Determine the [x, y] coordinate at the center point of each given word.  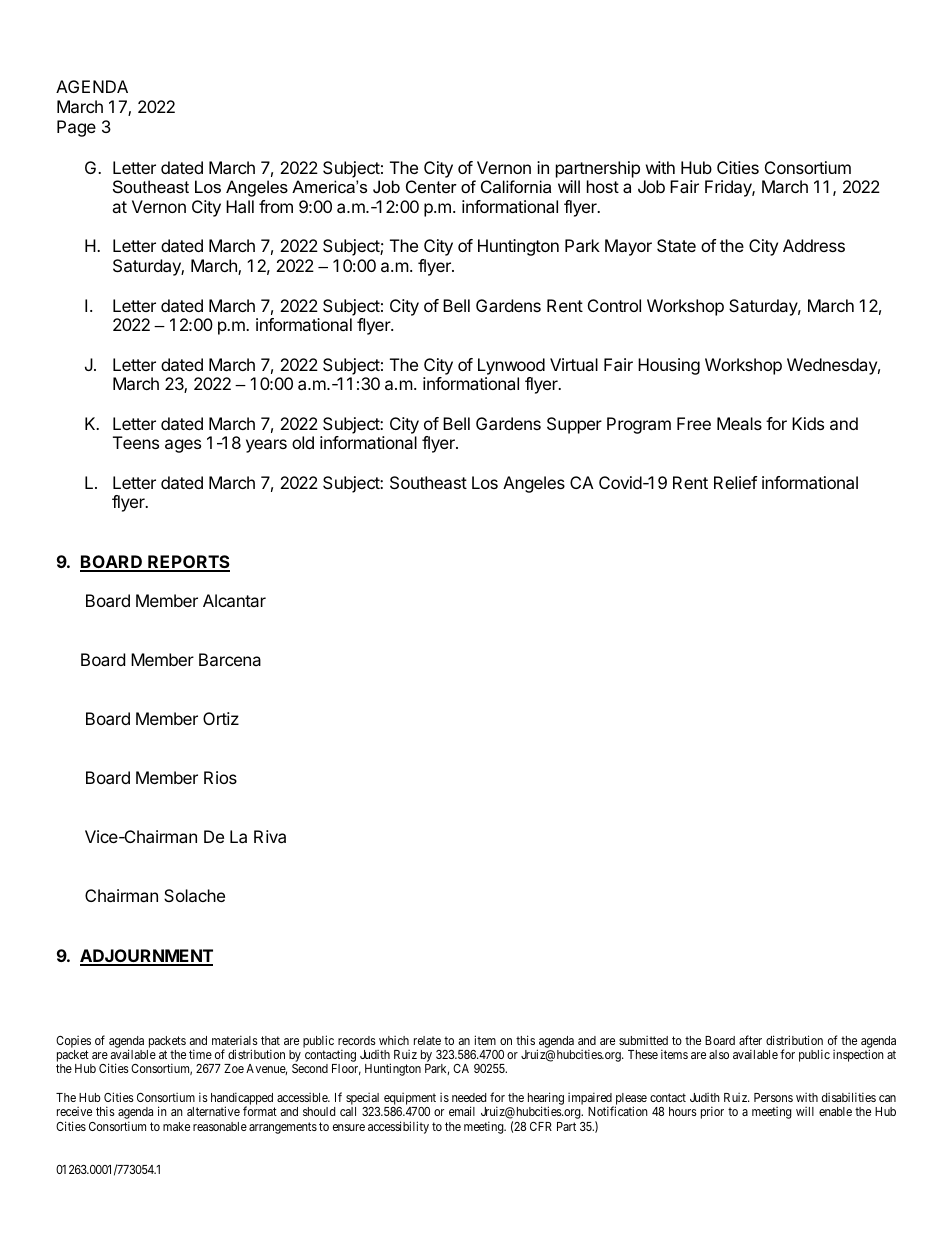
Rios [220, 777]
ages [183, 446]
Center [431, 186]
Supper [574, 425]
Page [76, 128]
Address [814, 245]
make [176, 1126]
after [750, 1040]
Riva [270, 836]
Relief [735, 482]
